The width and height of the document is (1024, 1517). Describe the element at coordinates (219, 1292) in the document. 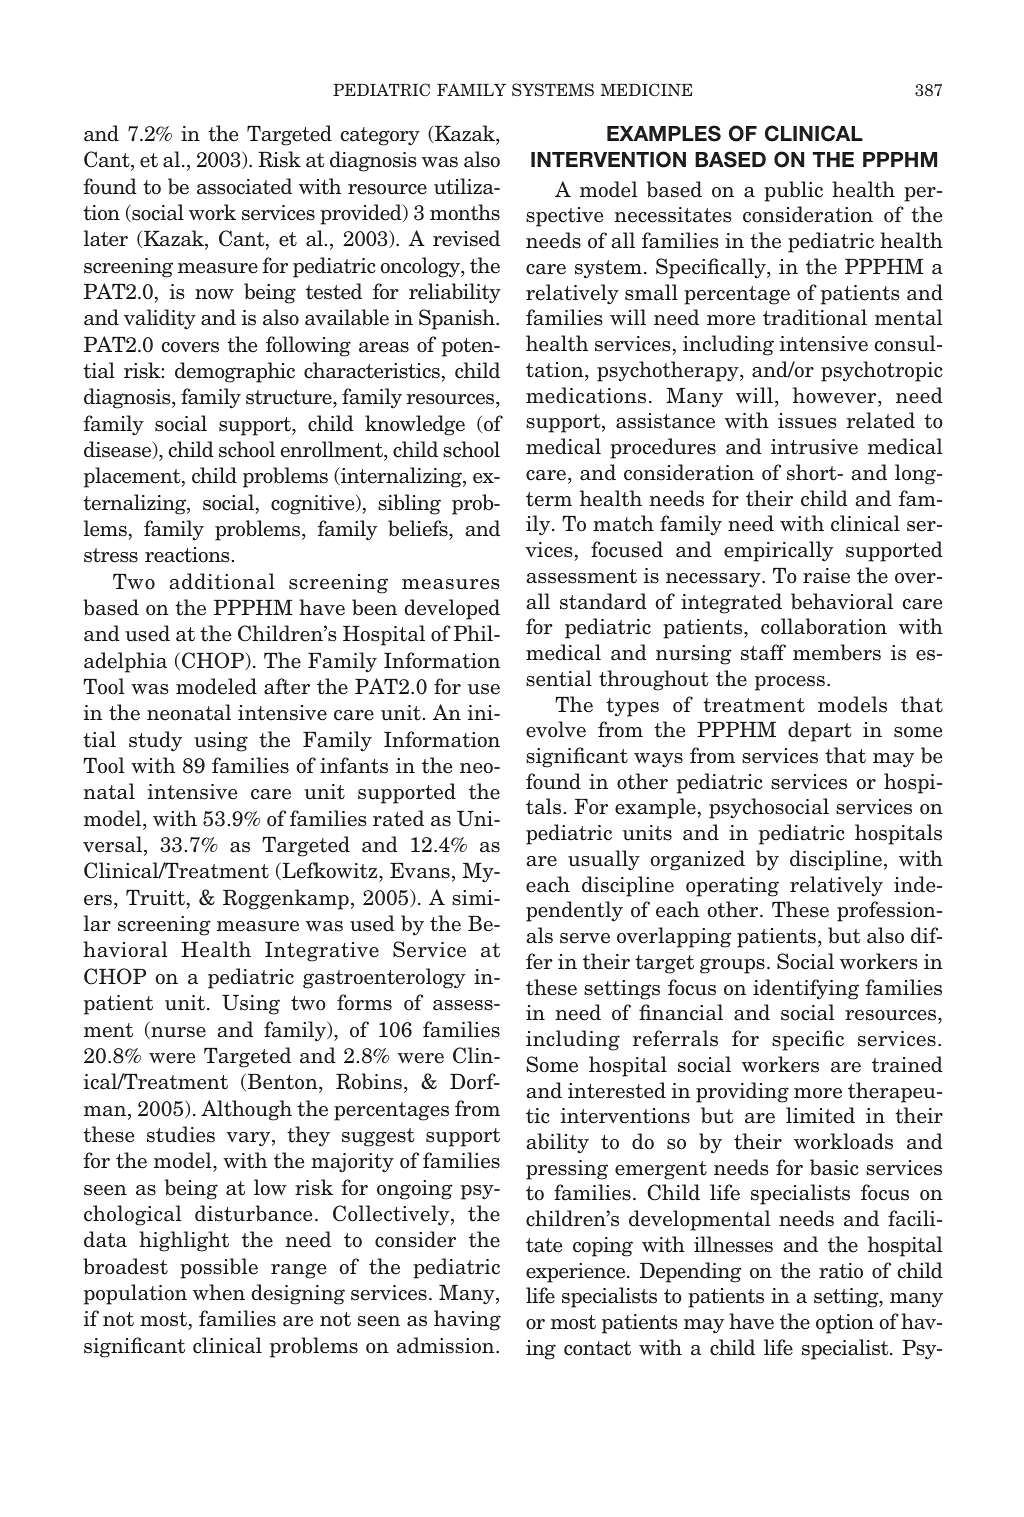

I see `when` at that location.
